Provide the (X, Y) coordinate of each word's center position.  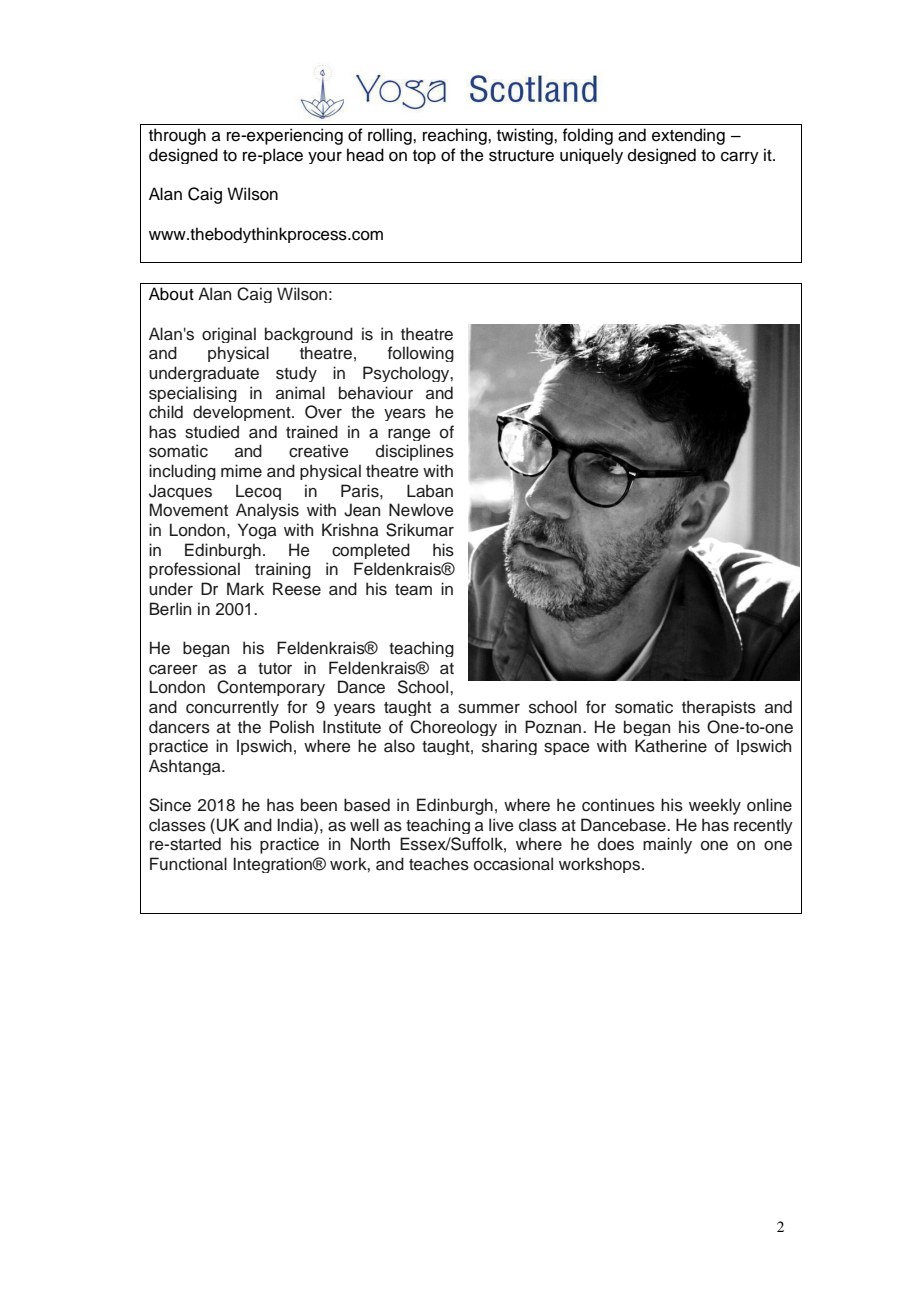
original (229, 335)
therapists (719, 708)
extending (688, 136)
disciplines (415, 452)
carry (740, 158)
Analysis (267, 511)
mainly (667, 845)
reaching (456, 136)
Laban (430, 491)
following (421, 354)
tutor (275, 669)
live (501, 825)
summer (489, 709)
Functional (188, 864)
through (177, 136)
